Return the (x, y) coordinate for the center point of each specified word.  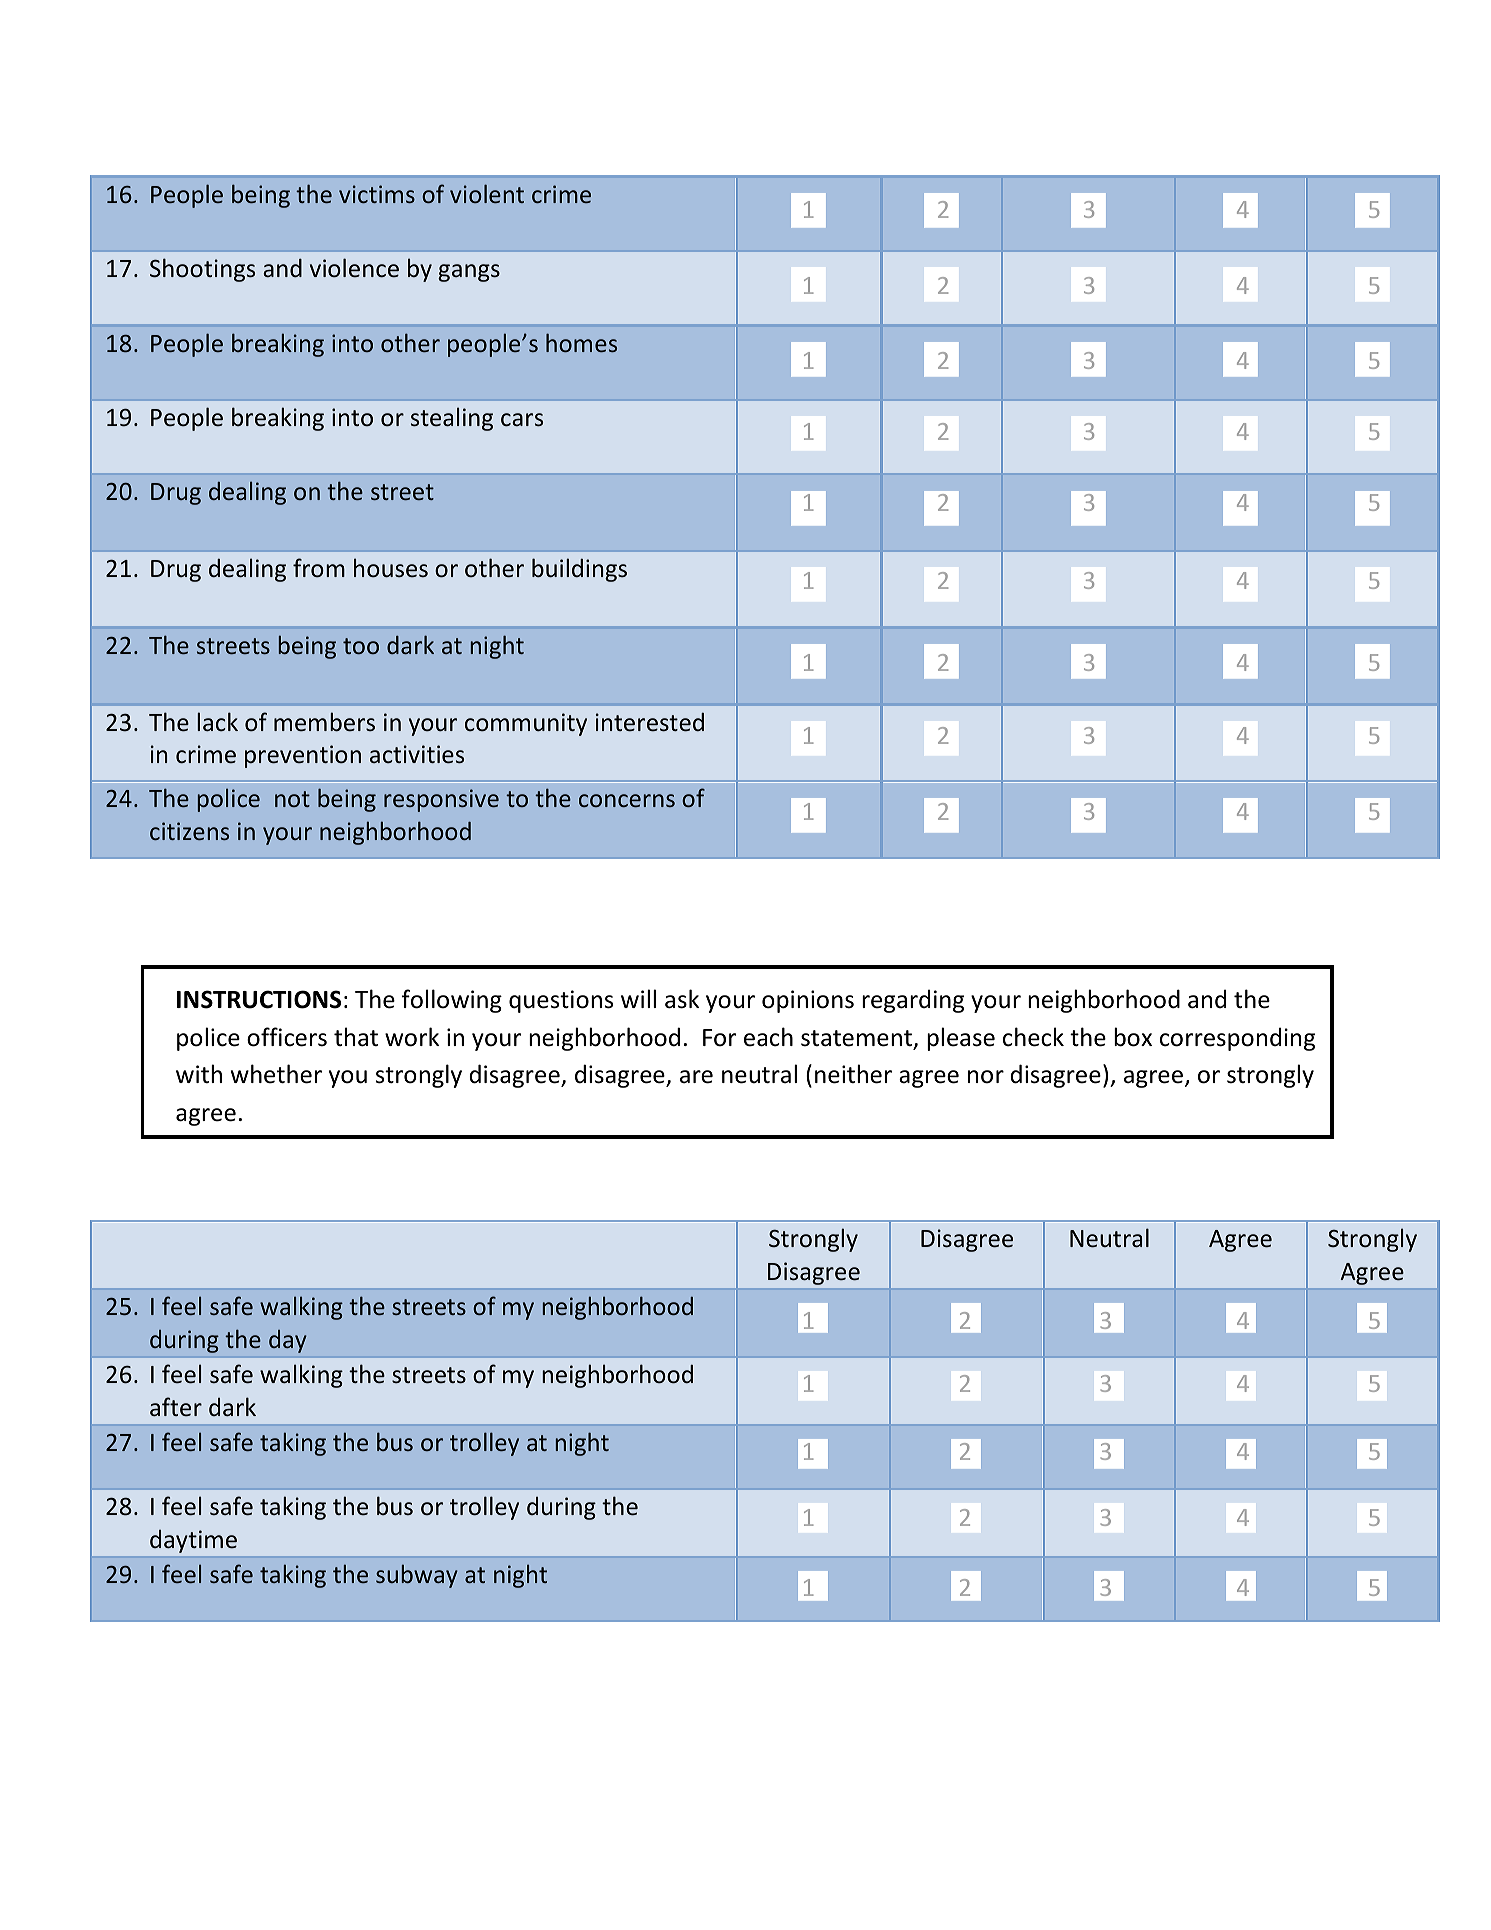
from (319, 568)
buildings (579, 570)
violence (354, 268)
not (292, 799)
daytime (193, 1541)
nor (986, 1077)
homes (581, 342)
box (1133, 1037)
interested (650, 722)
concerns (627, 800)
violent (487, 193)
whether (276, 1074)
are (696, 1077)
